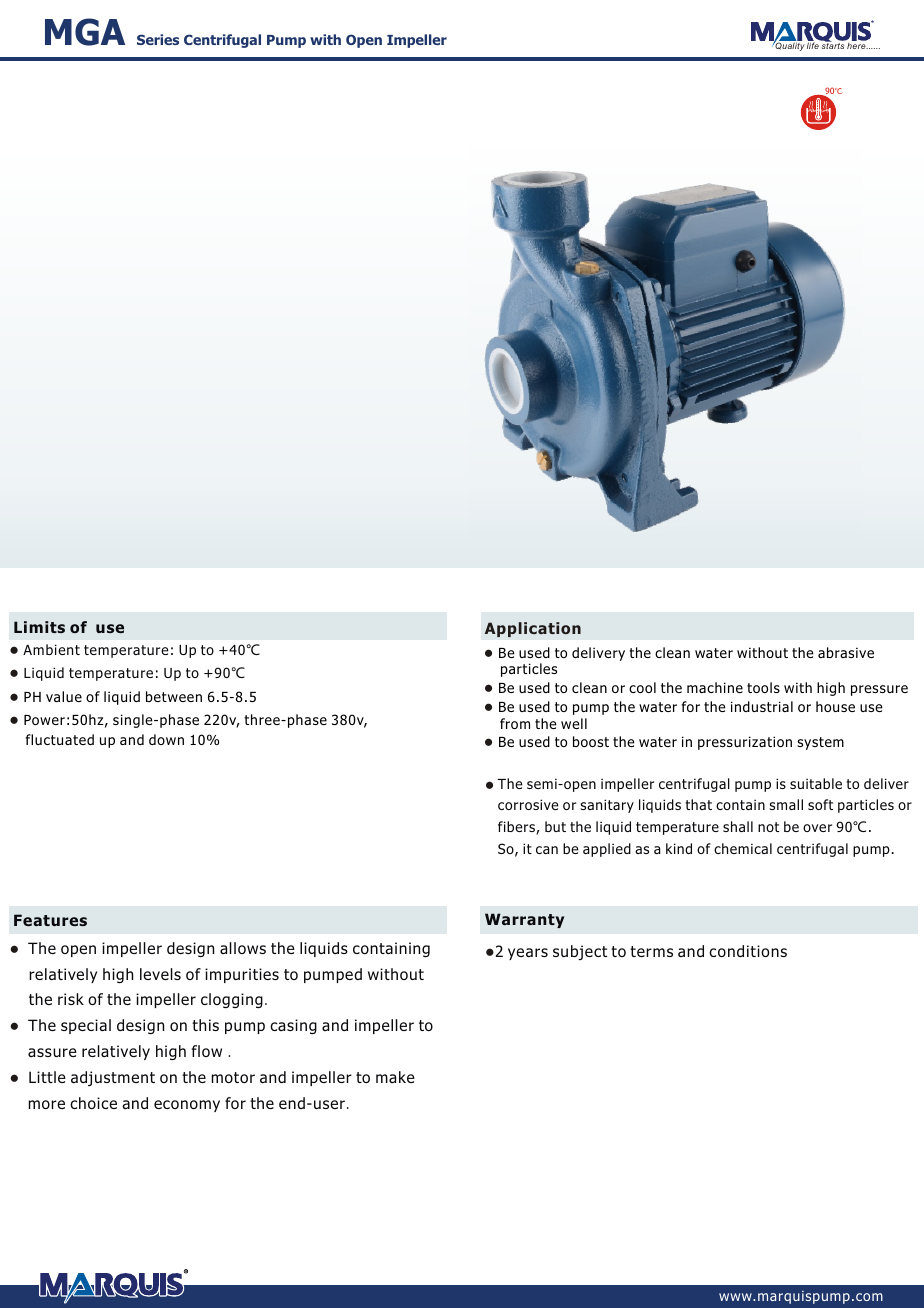 The width and height of the document is (924, 1308). What do you see at coordinates (533, 629) in the document?
I see `Application` at bounding box center [533, 629].
